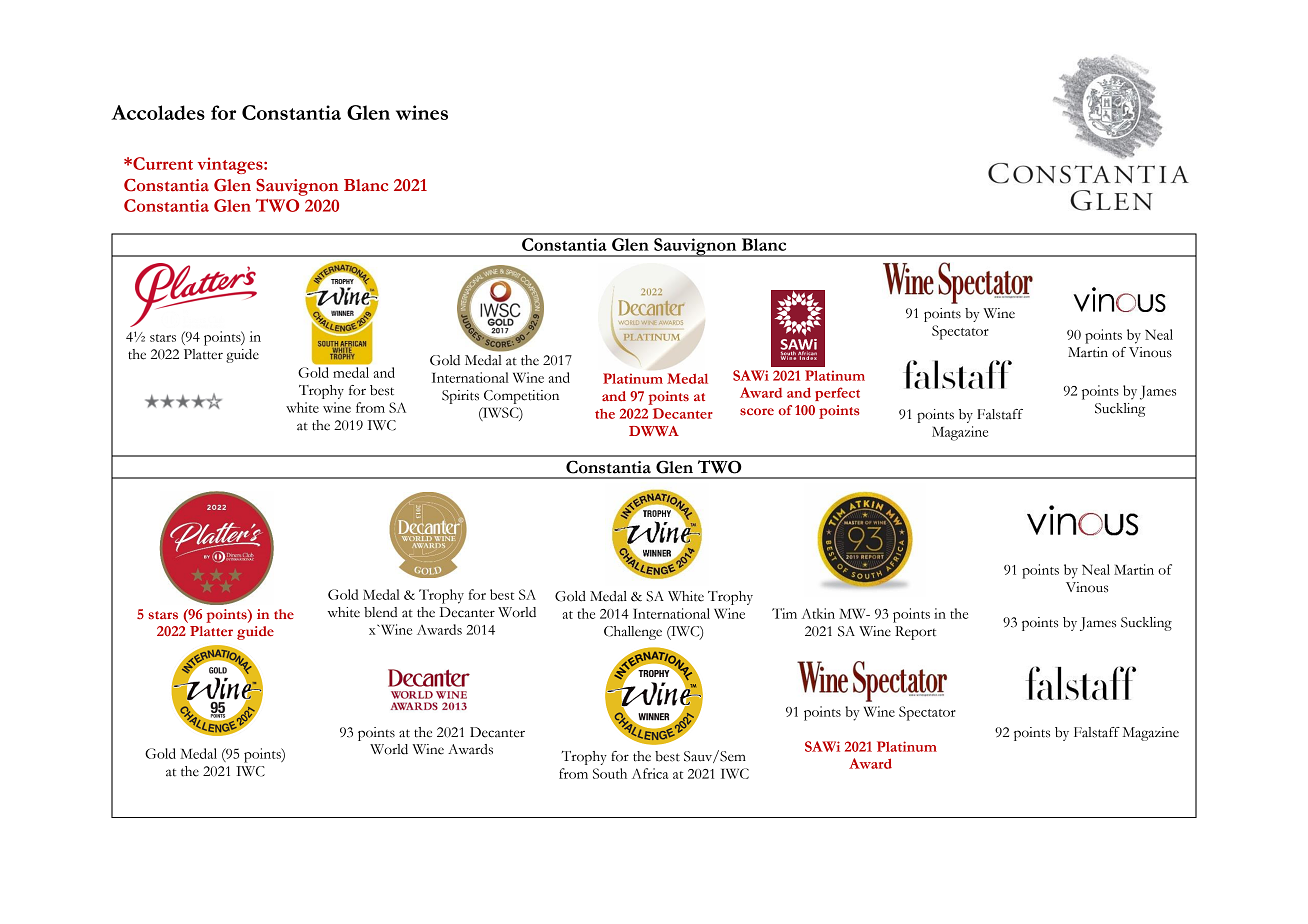 This screenshot has height=924, width=1308. I want to click on perfect, so click(837, 394).
